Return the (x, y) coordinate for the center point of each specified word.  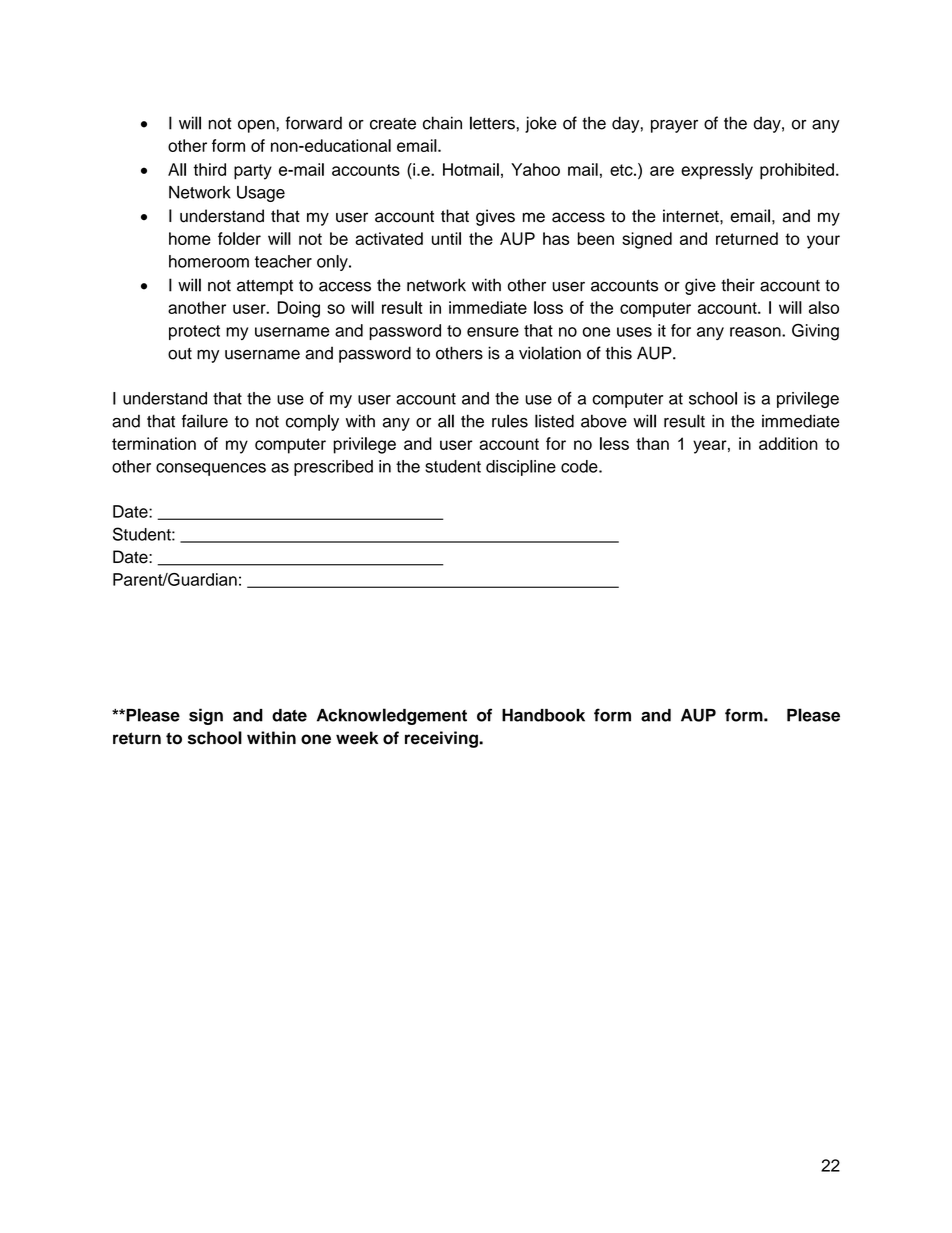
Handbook (543, 715)
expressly (717, 171)
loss (548, 307)
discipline (521, 468)
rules (510, 421)
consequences (211, 469)
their (738, 285)
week (357, 738)
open (257, 126)
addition (788, 443)
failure (205, 421)
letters (492, 123)
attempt (265, 287)
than (652, 443)
